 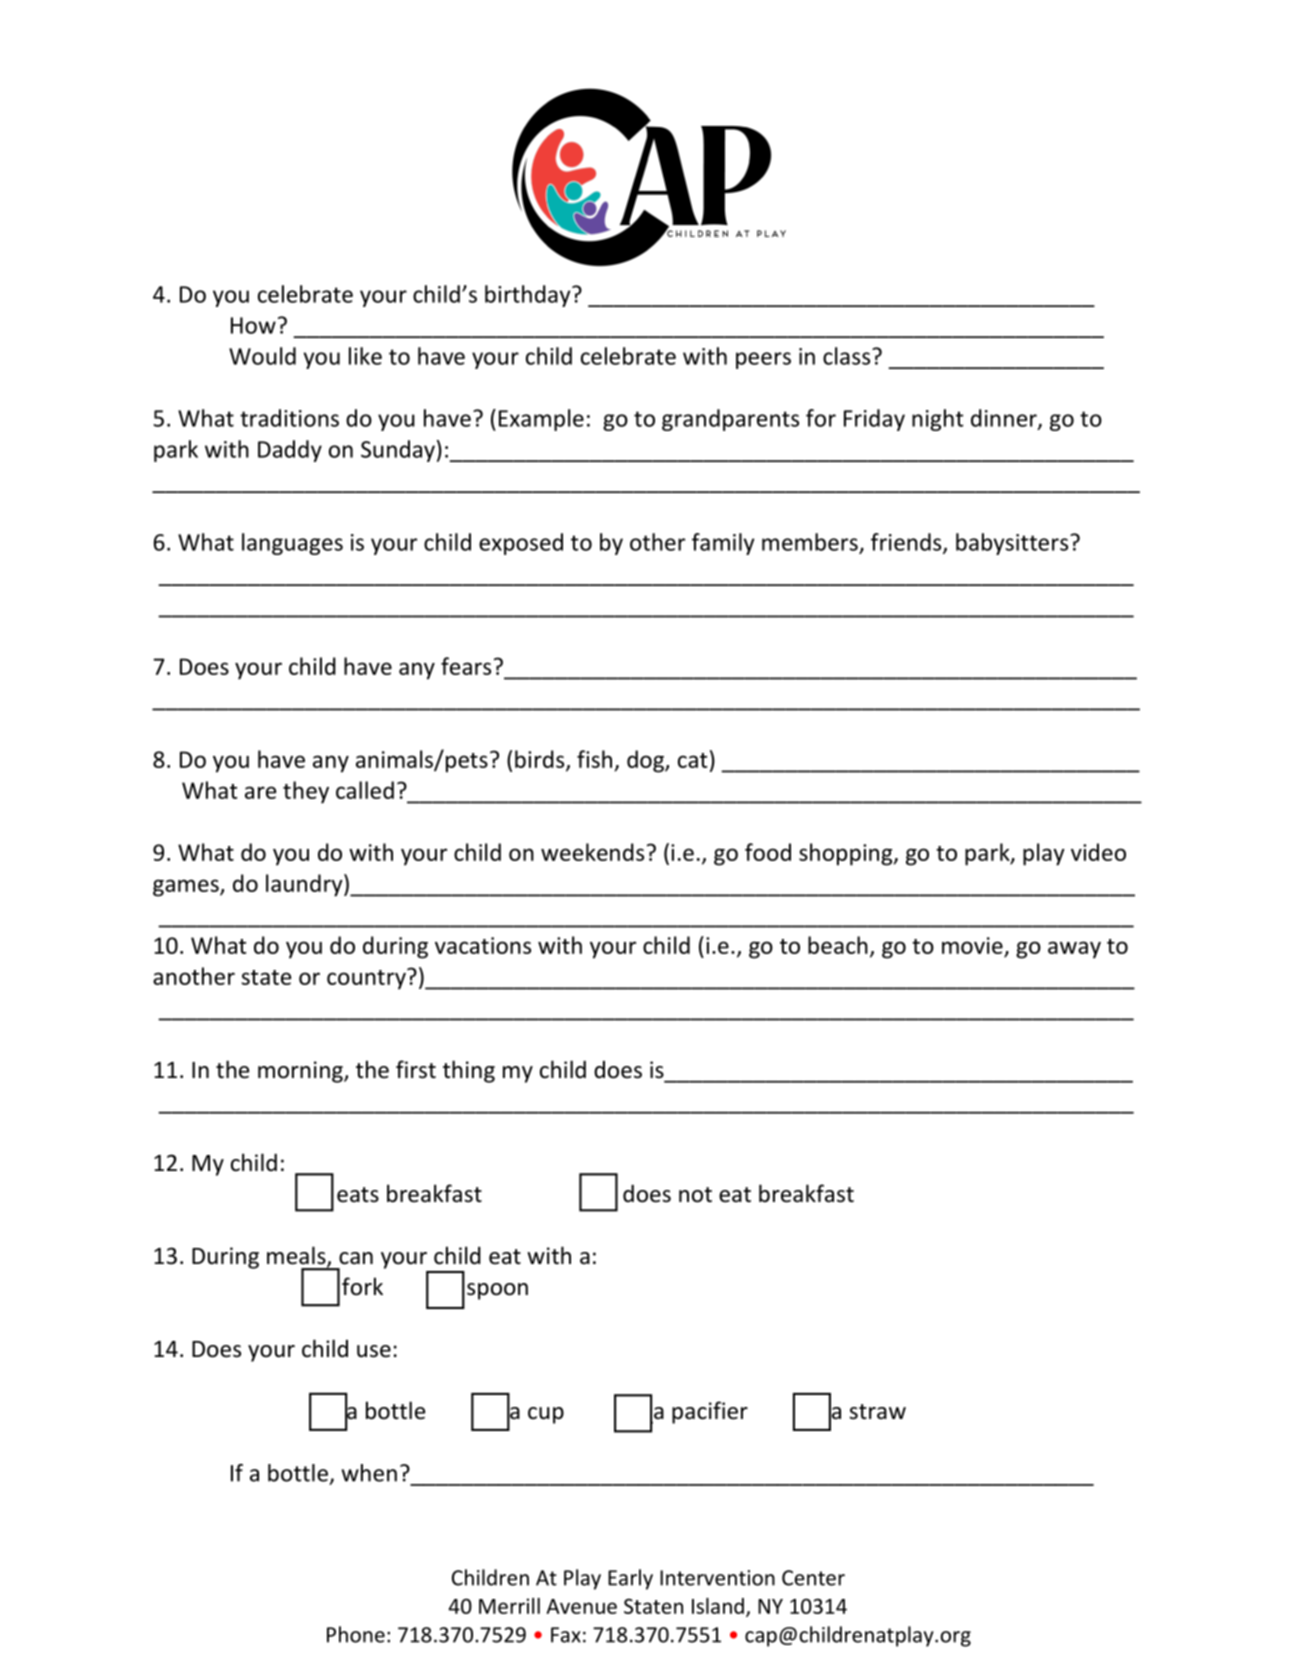 I want to click on eats, so click(x=358, y=1195).
